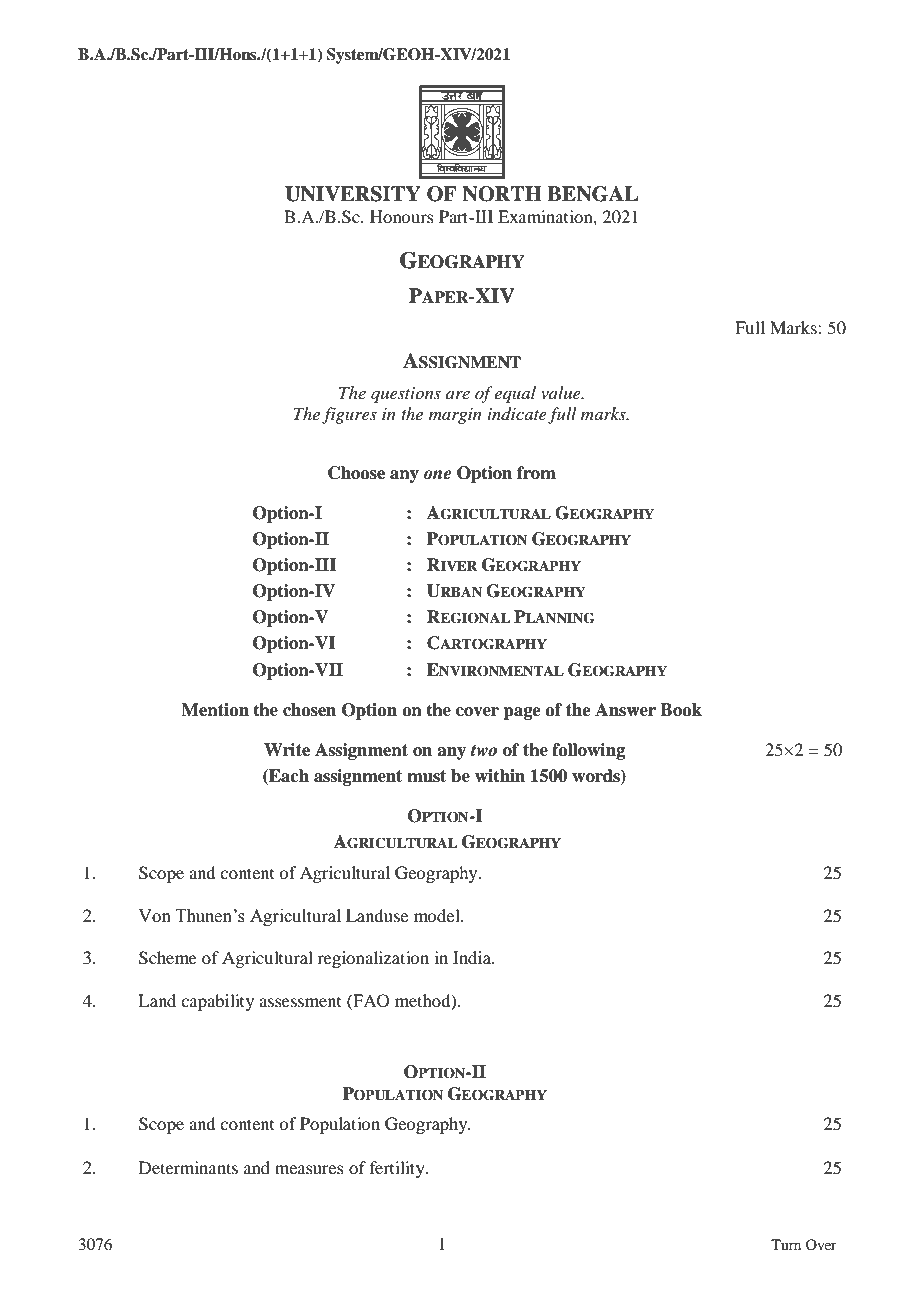 This document has height=1307, width=924. Describe the element at coordinates (188, 1167) in the document. I see `Determinants` at that location.
